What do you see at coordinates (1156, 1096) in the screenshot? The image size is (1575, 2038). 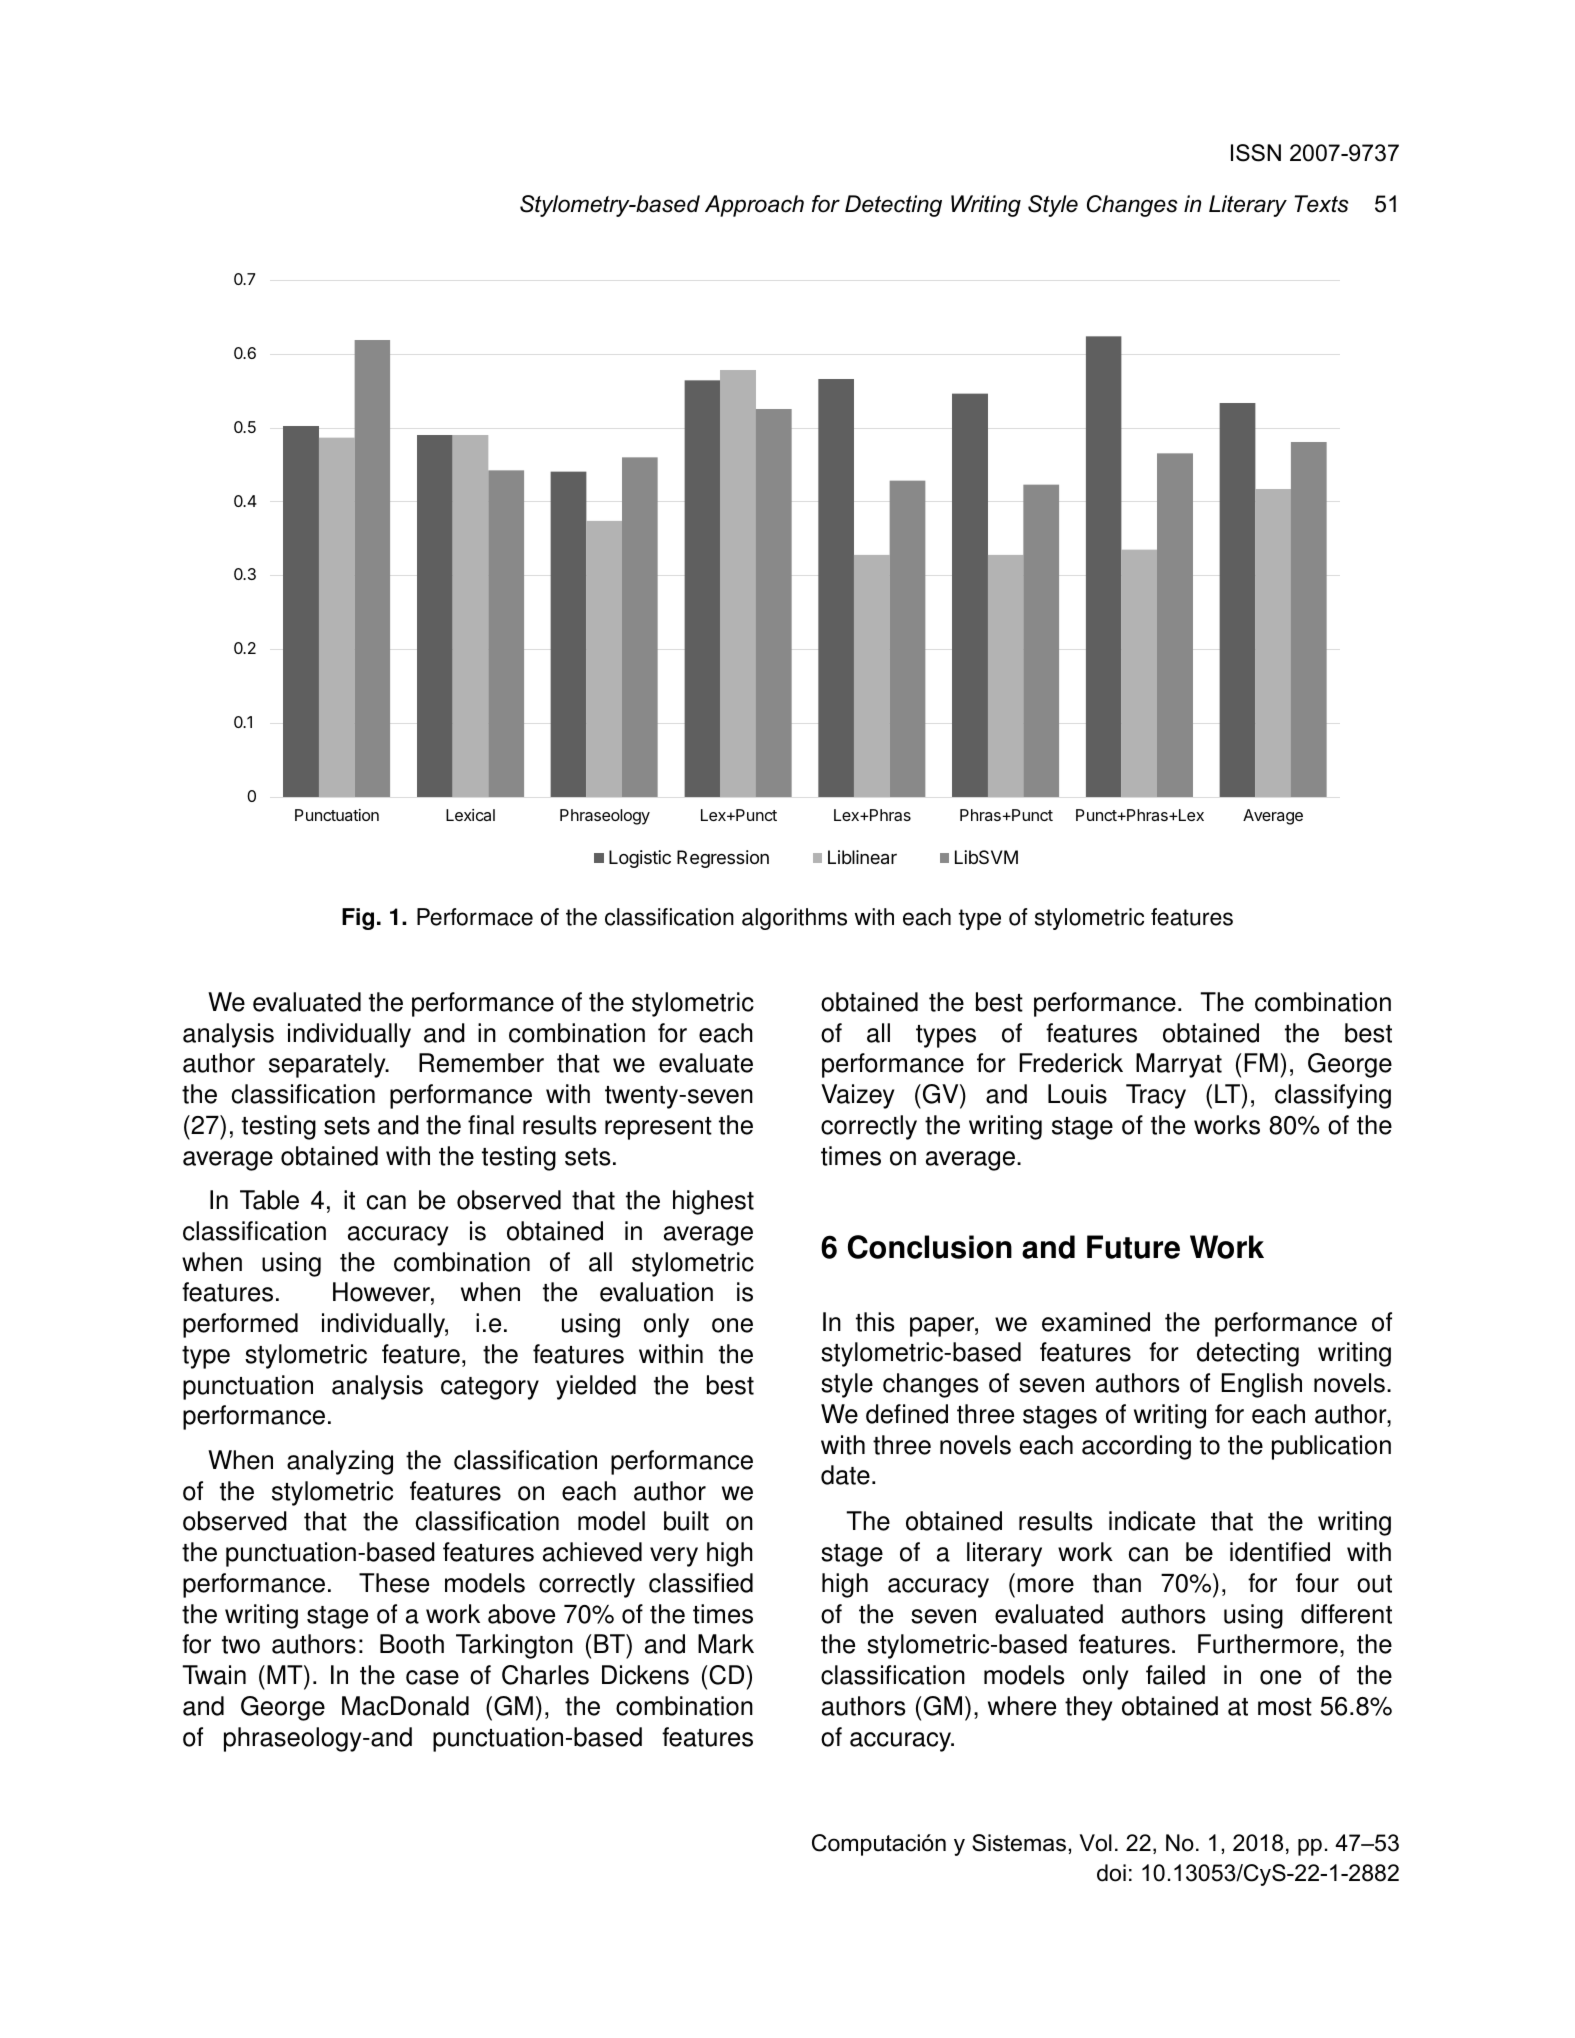 I see `Tracy` at bounding box center [1156, 1096].
